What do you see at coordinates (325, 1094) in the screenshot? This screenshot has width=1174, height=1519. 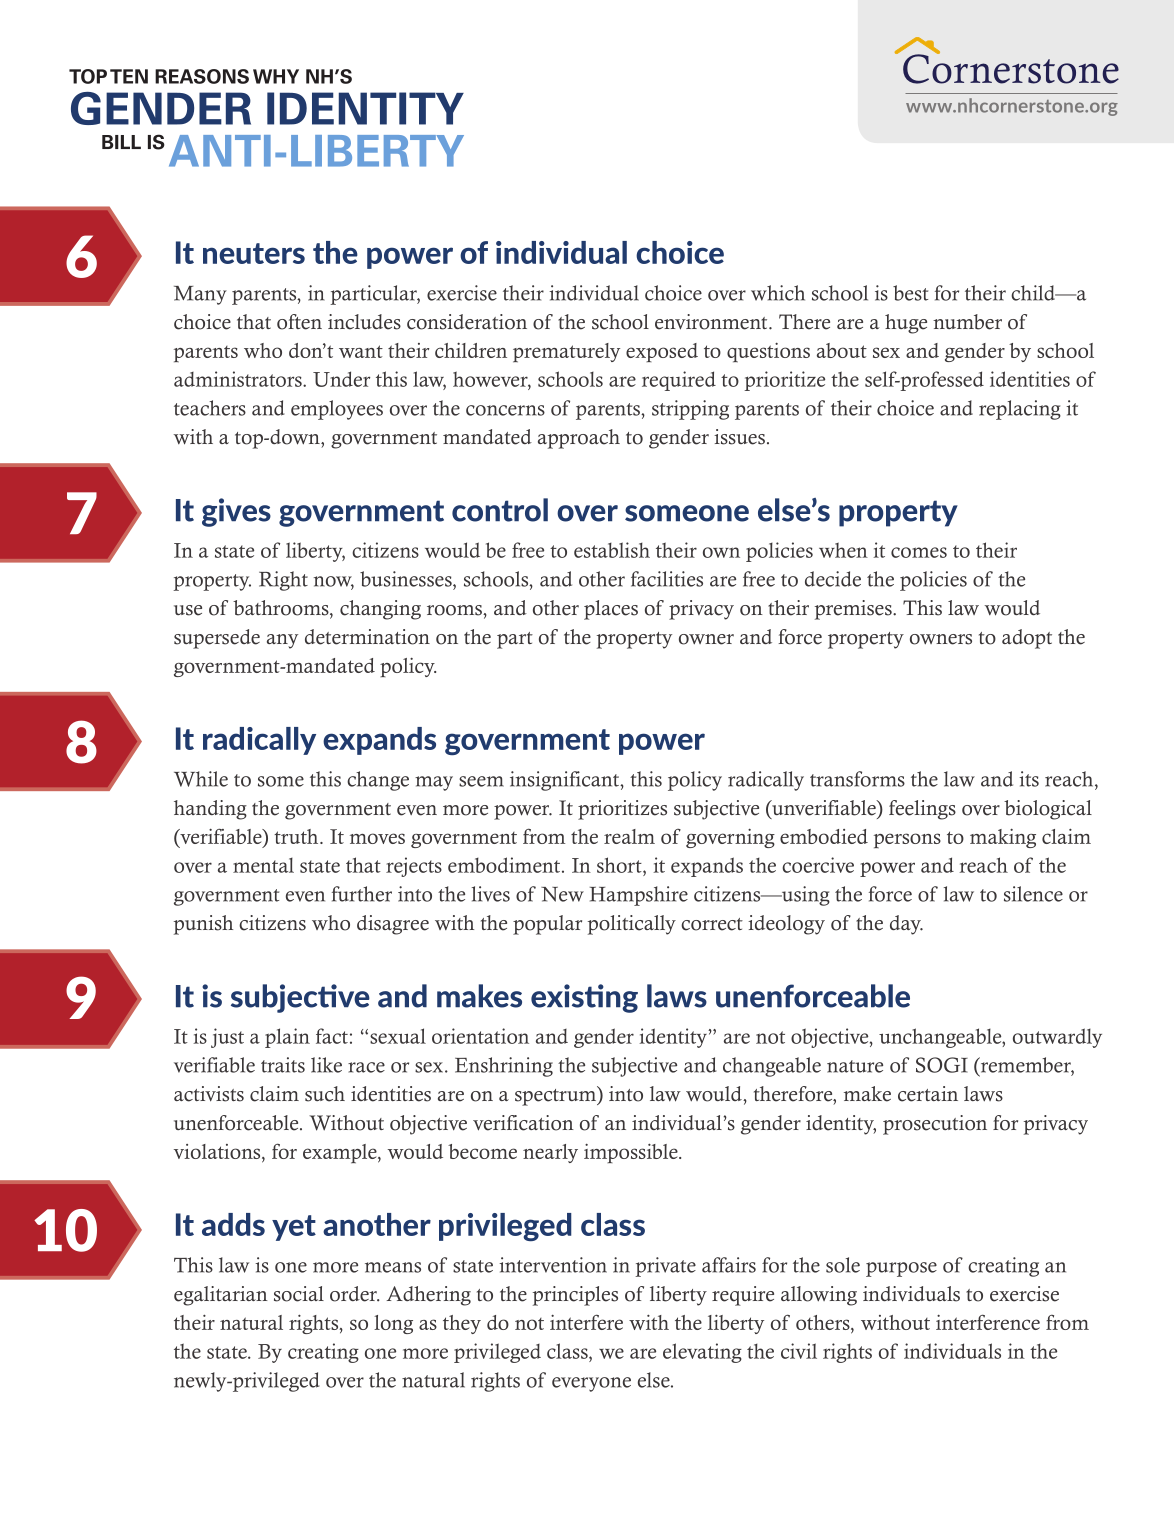 I see `such` at bounding box center [325, 1094].
